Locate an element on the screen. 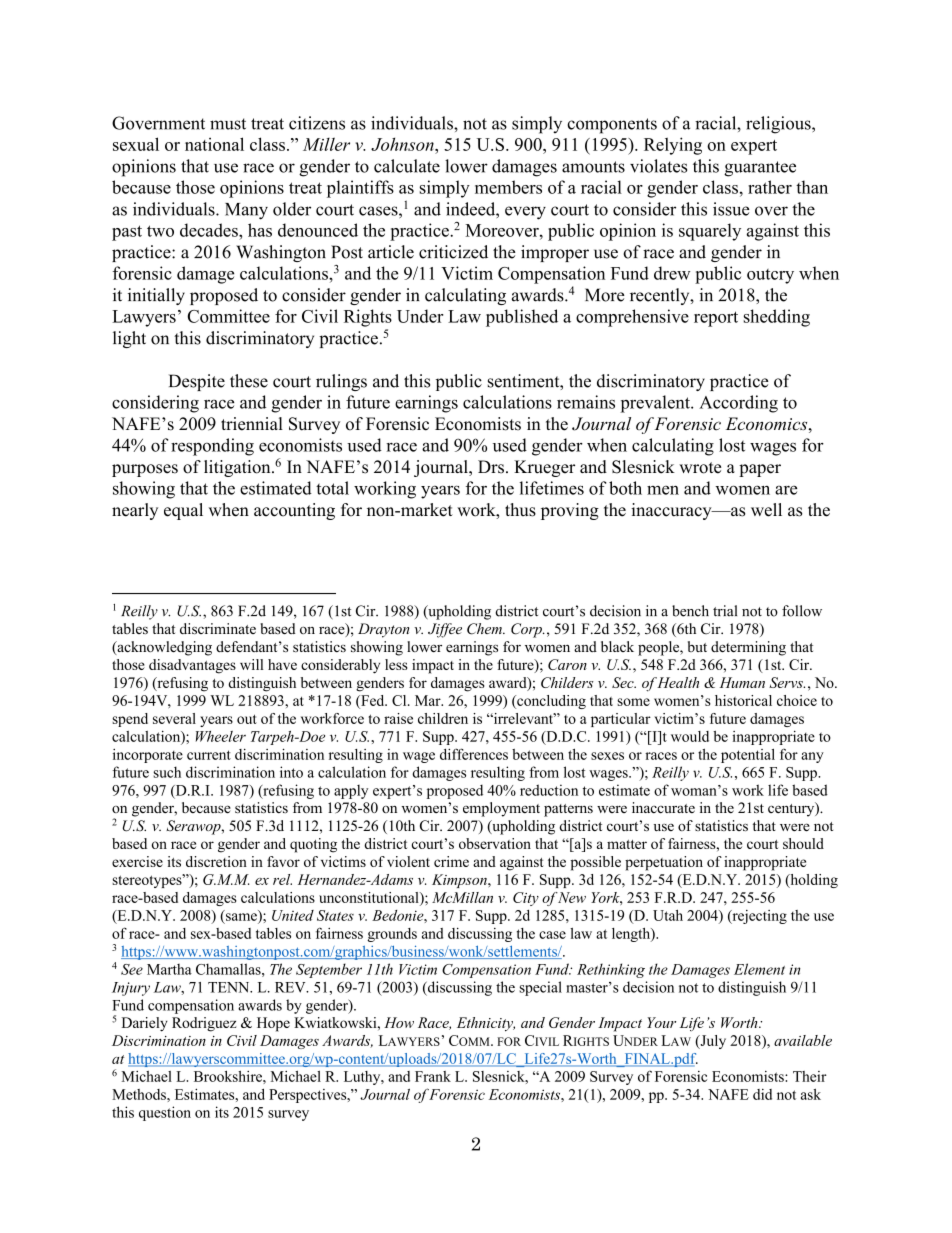 This screenshot has width=952, height=1233. Drs is located at coordinates (491, 467).
